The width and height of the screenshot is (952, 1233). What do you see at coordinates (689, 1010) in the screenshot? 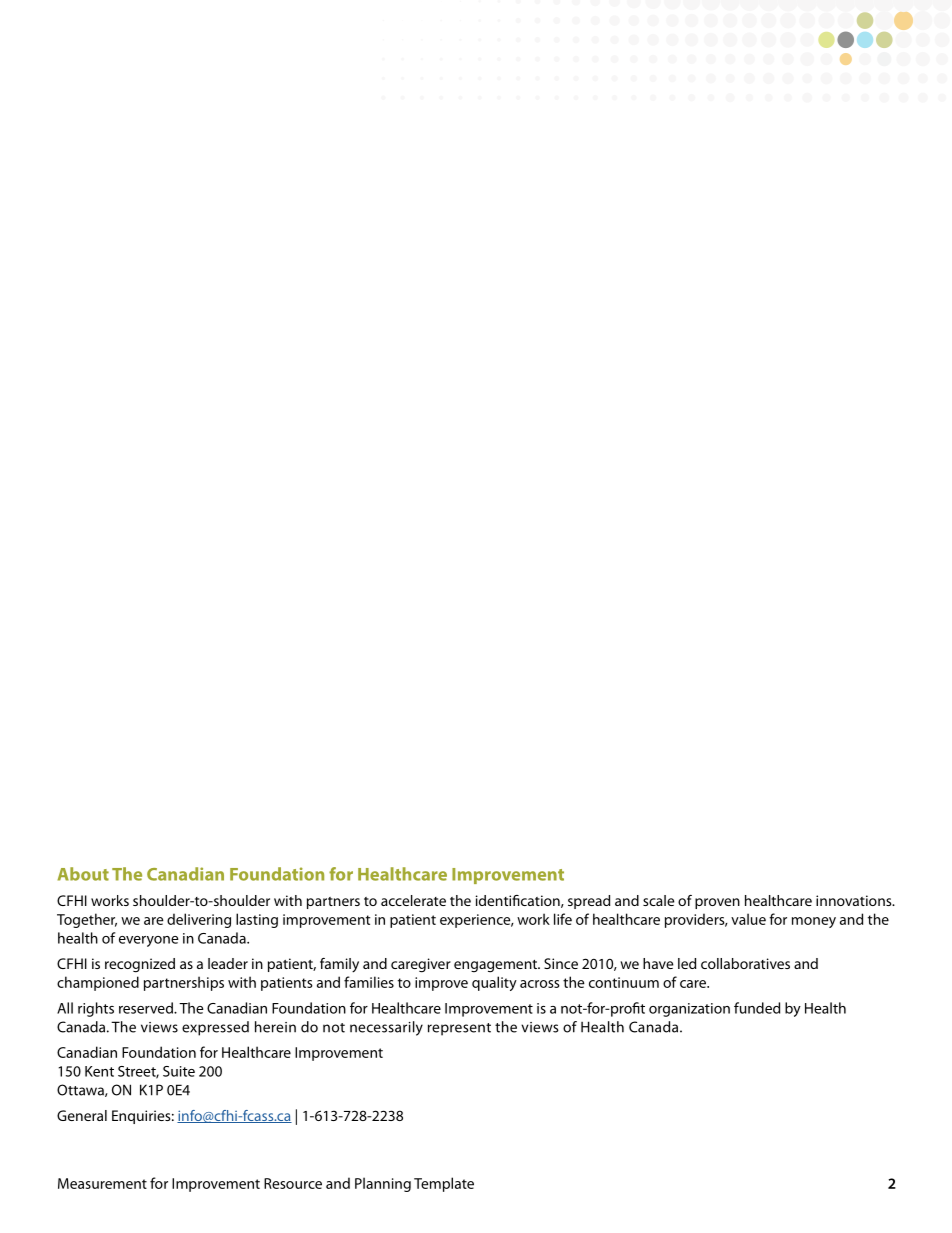
I see `organization` at bounding box center [689, 1010].
